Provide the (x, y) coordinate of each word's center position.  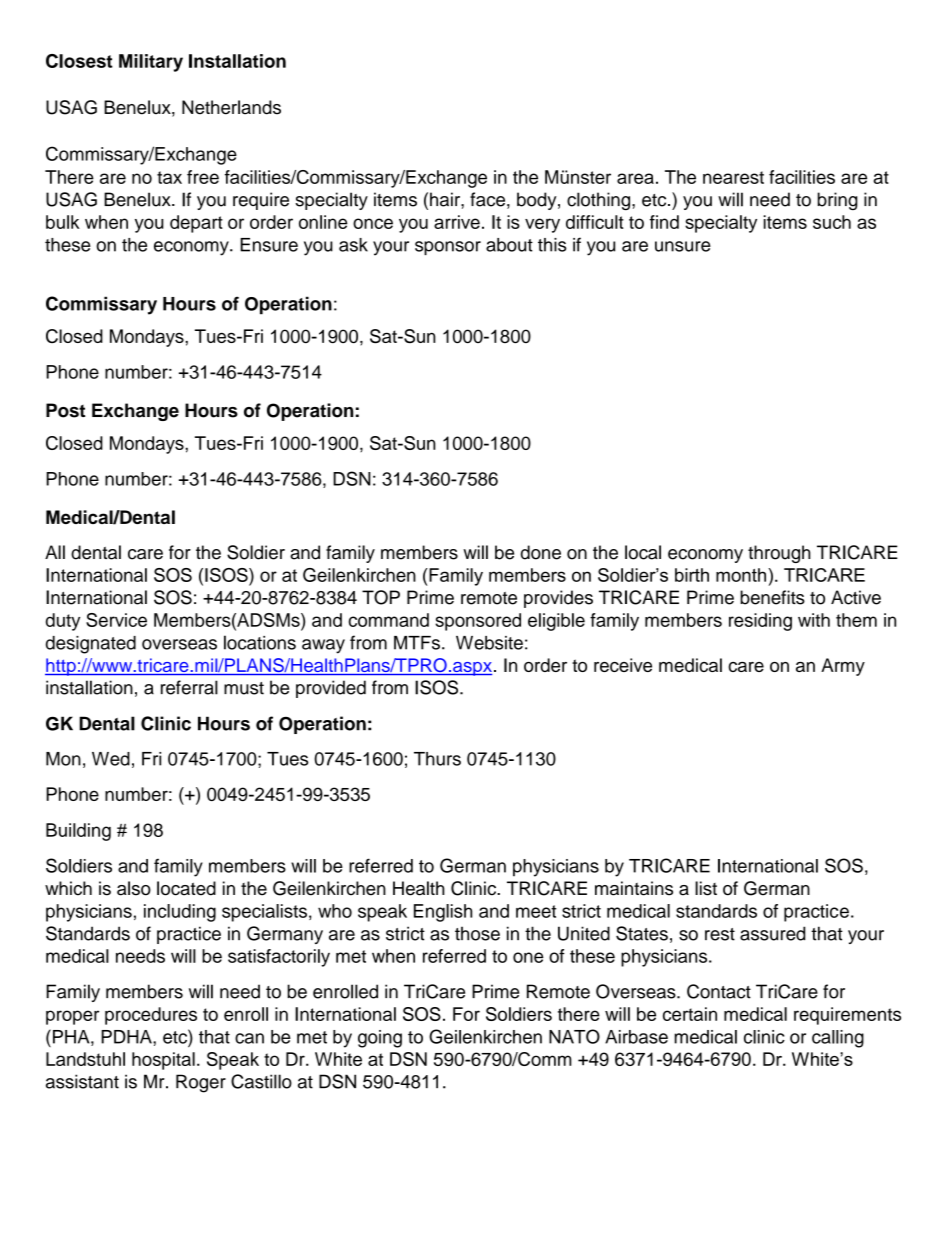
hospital (163, 1061)
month (741, 575)
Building (78, 832)
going (380, 1039)
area (635, 178)
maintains (634, 888)
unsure (683, 246)
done (541, 552)
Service (116, 620)
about (509, 245)
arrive (457, 222)
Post (65, 410)
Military (151, 63)
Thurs (437, 759)
